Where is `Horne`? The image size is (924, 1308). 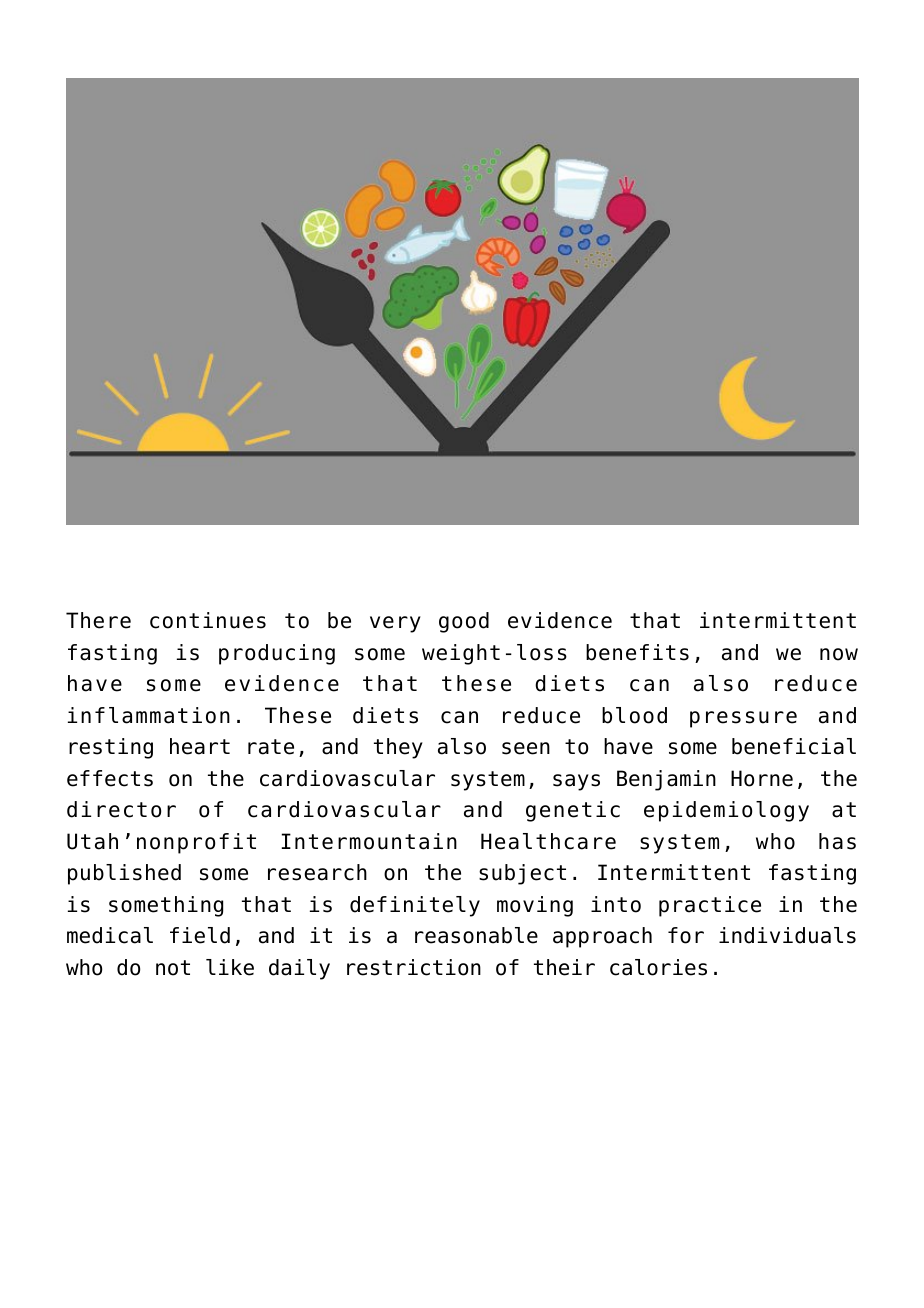 Horne is located at coordinates (762, 778).
